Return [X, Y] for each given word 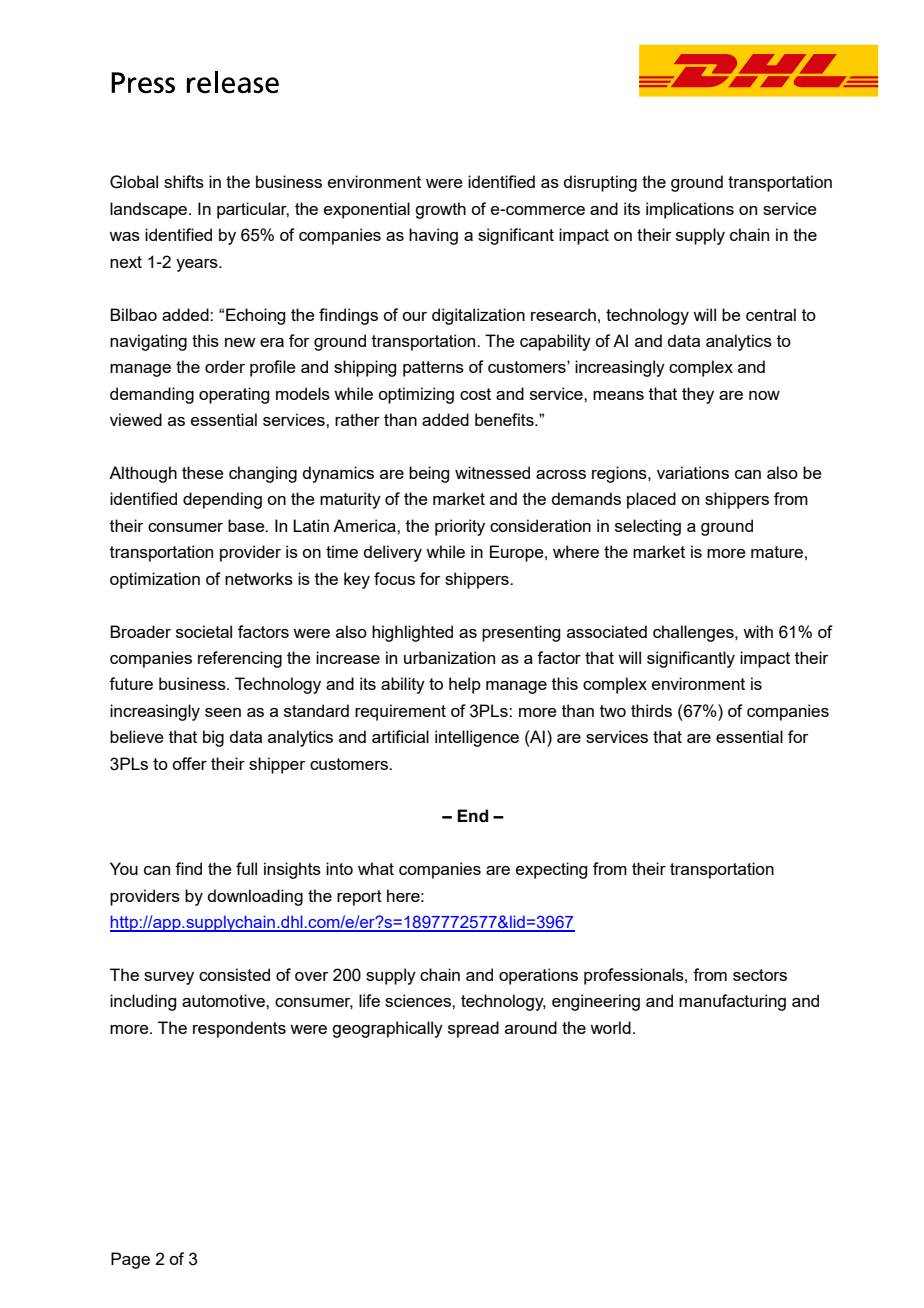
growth [440, 210]
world [610, 1027]
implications [690, 210]
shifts [184, 181]
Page [130, 1260]
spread [473, 1029]
